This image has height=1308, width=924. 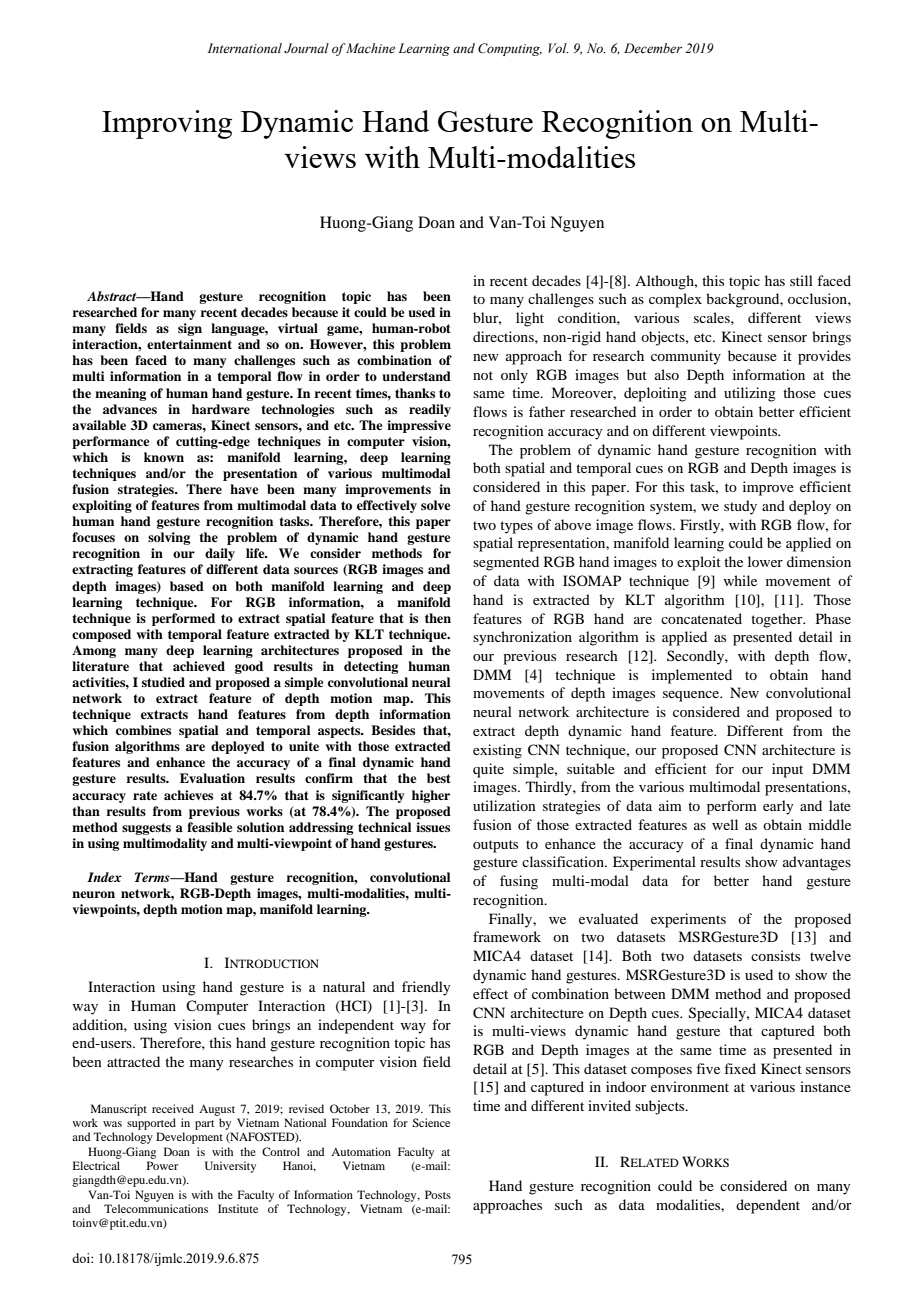 What do you see at coordinates (438, 1194) in the image?
I see `Posts` at bounding box center [438, 1194].
